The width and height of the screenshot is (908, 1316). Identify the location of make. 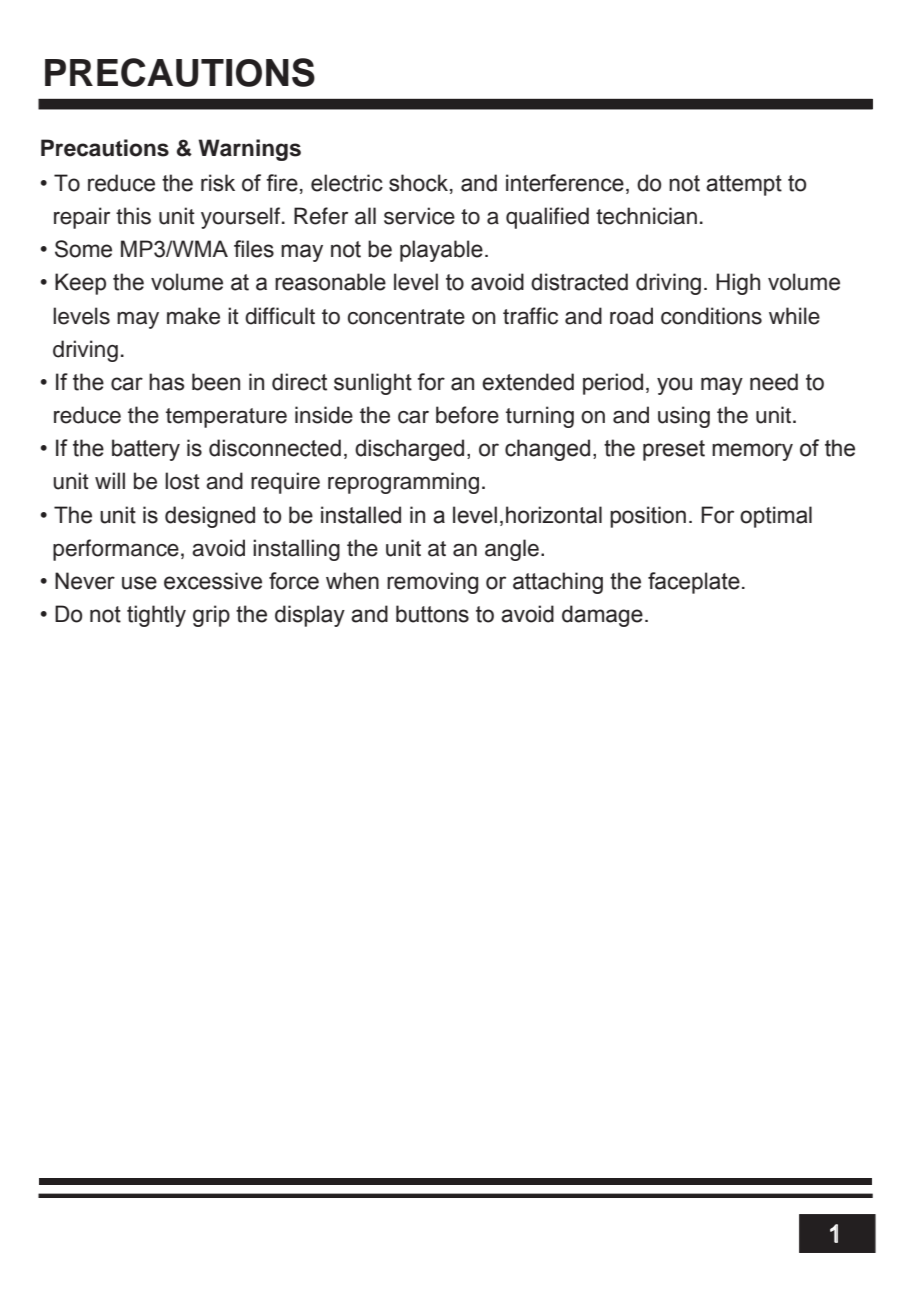
(193, 316).
